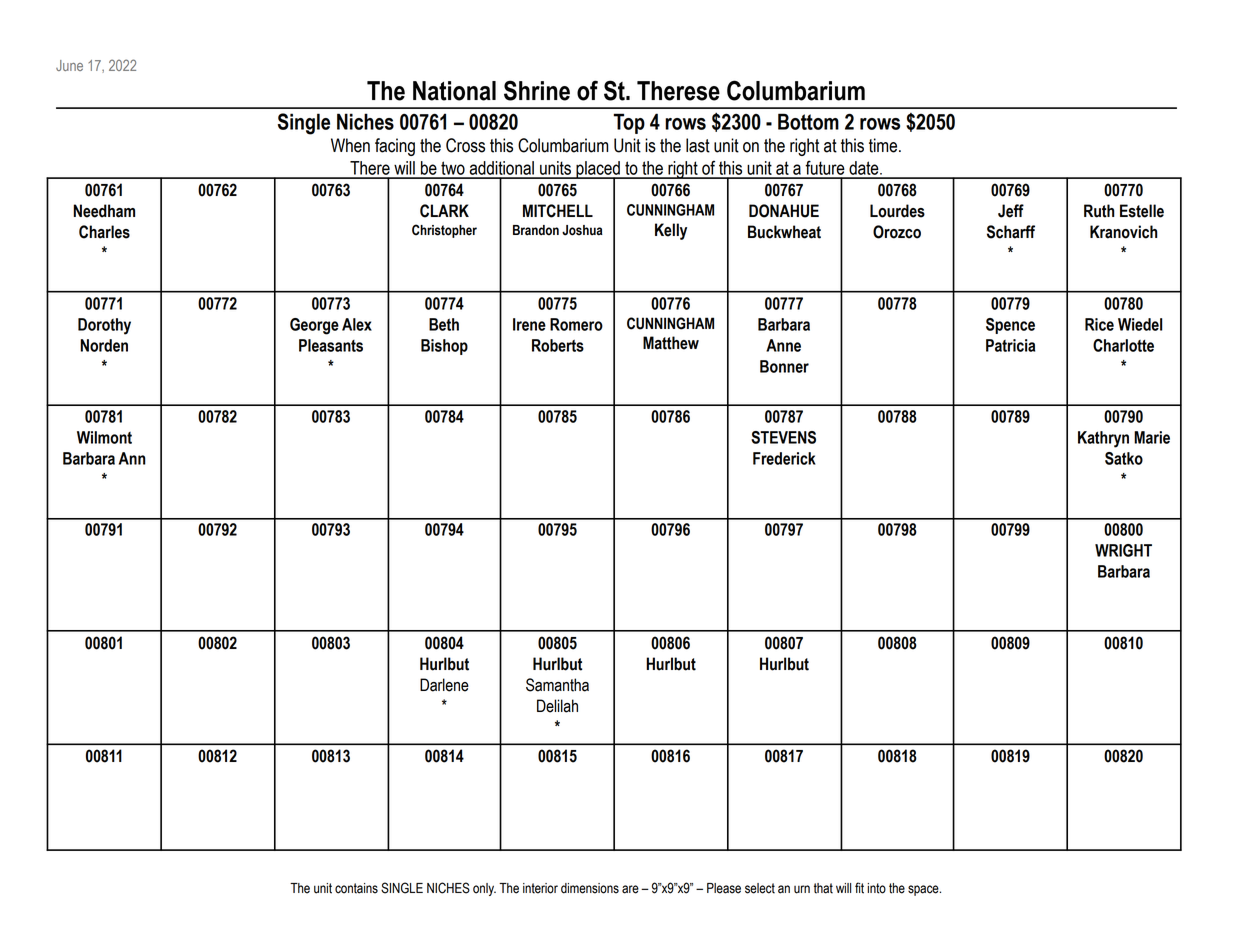 Image resolution: width=1233 pixels, height=952 pixels. What do you see at coordinates (784, 458) in the page?
I see `Frederick` at bounding box center [784, 458].
